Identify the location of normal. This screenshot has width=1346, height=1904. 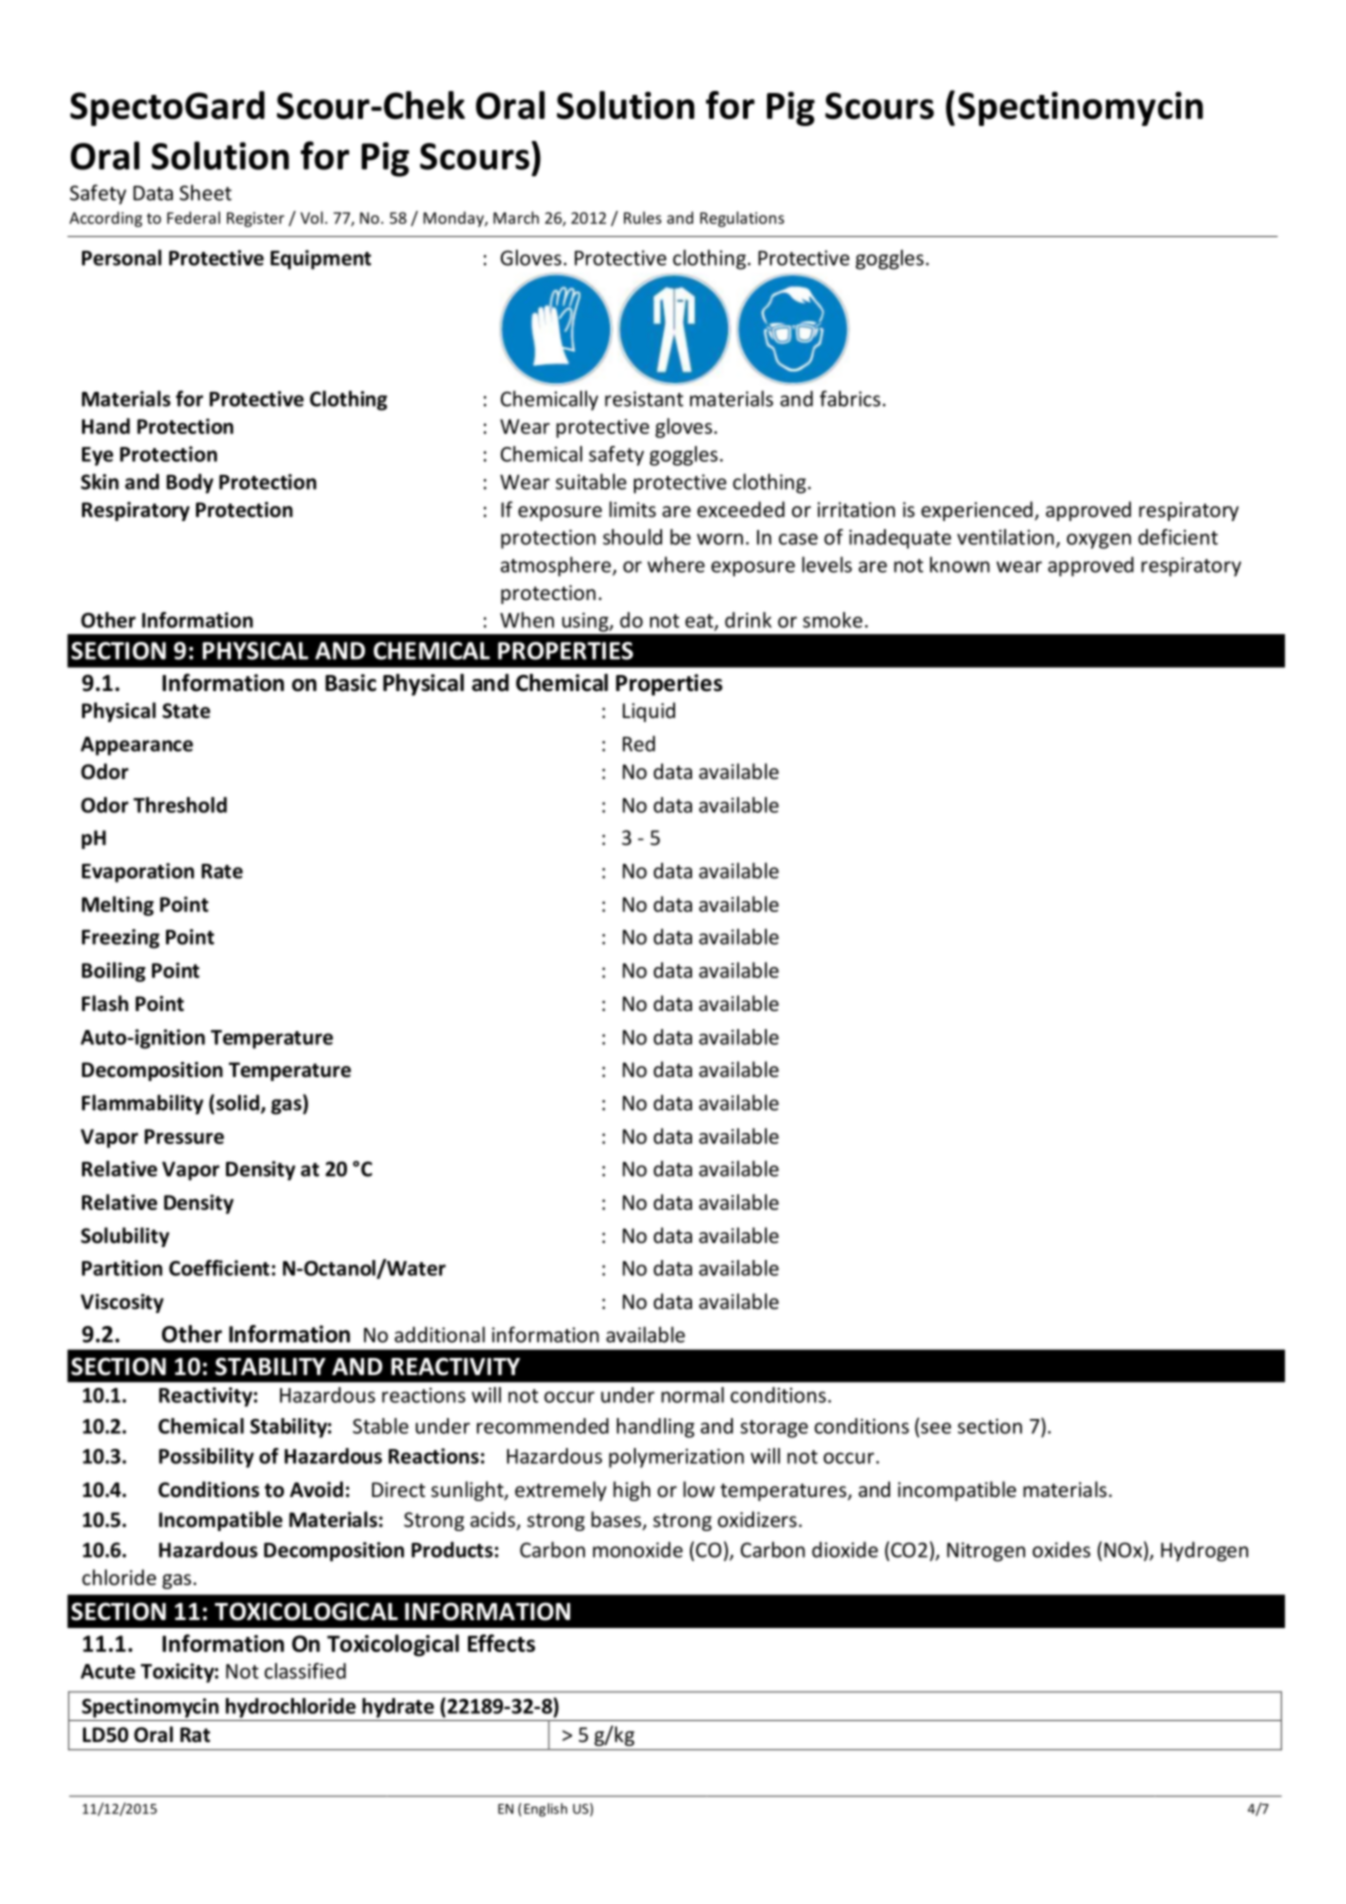
(692, 1395).
